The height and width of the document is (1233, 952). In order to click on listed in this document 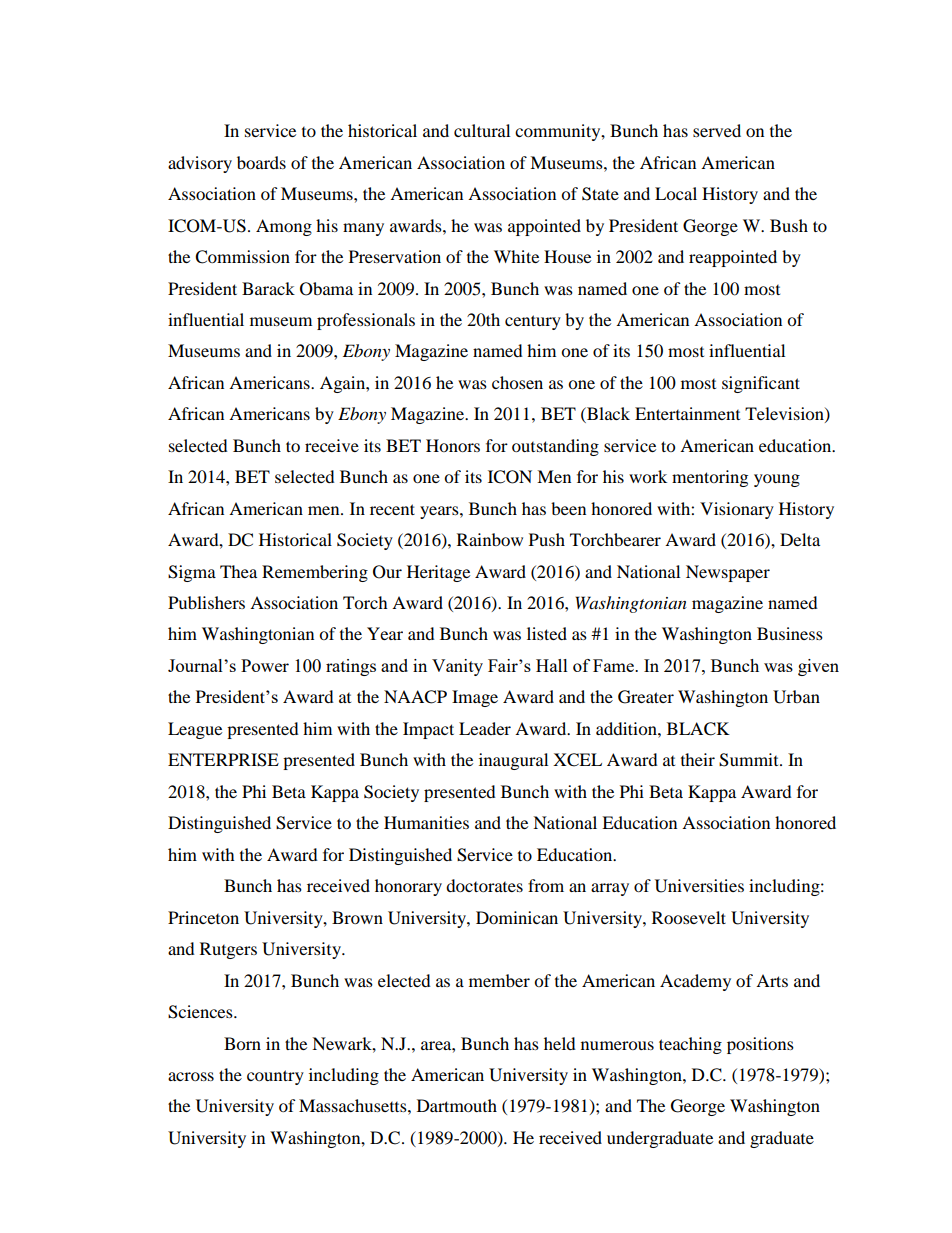, I will do `click(547, 633)`.
